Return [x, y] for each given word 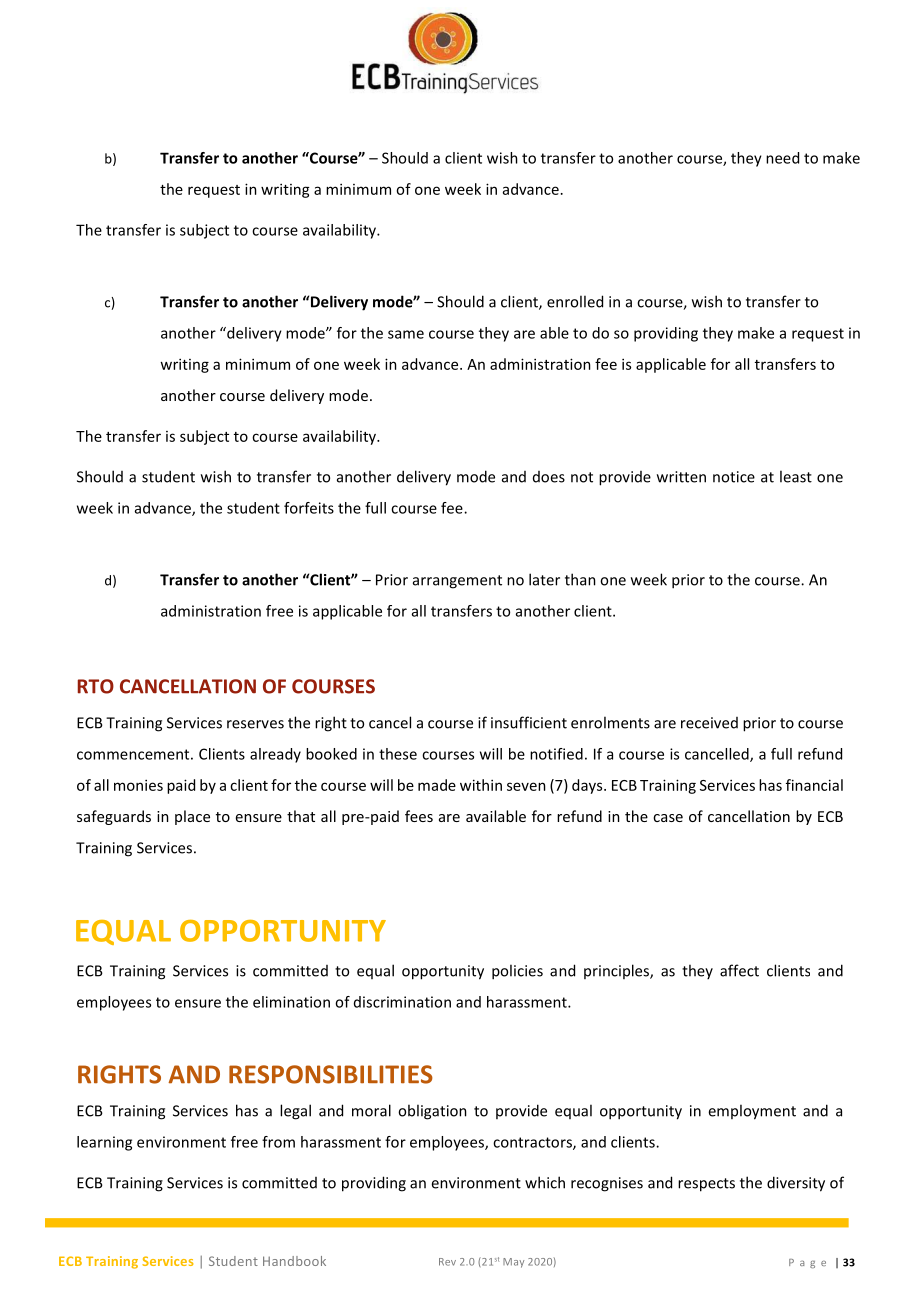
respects [706, 1185]
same [406, 334]
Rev [447, 1262]
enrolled [575, 301]
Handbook [294, 1261]
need [782, 158]
